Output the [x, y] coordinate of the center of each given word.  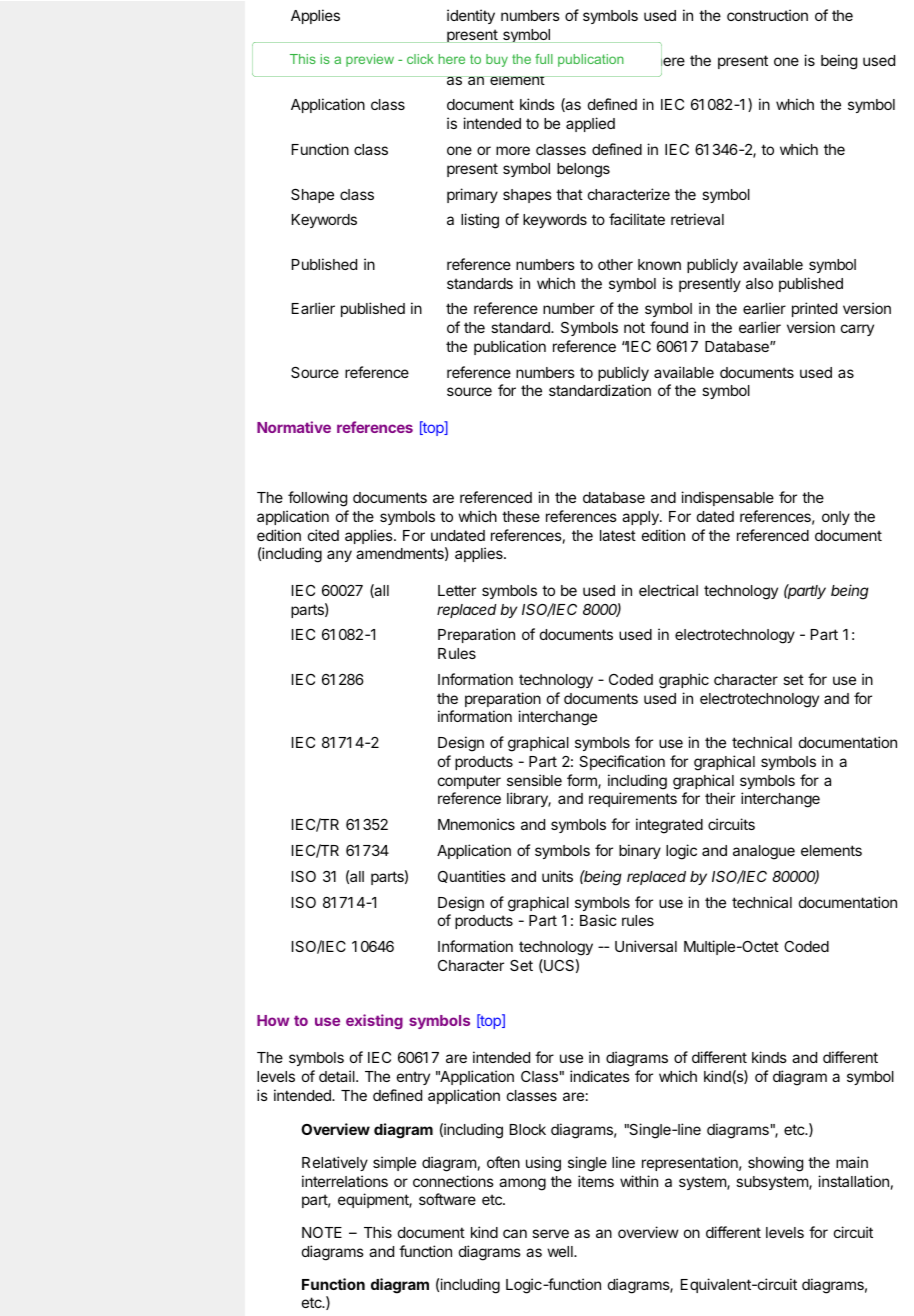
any [339, 556]
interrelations [345, 1181]
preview [370, 60]
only [836, 518]
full [544, 59]
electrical [668, 590]
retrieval [697, 219]
